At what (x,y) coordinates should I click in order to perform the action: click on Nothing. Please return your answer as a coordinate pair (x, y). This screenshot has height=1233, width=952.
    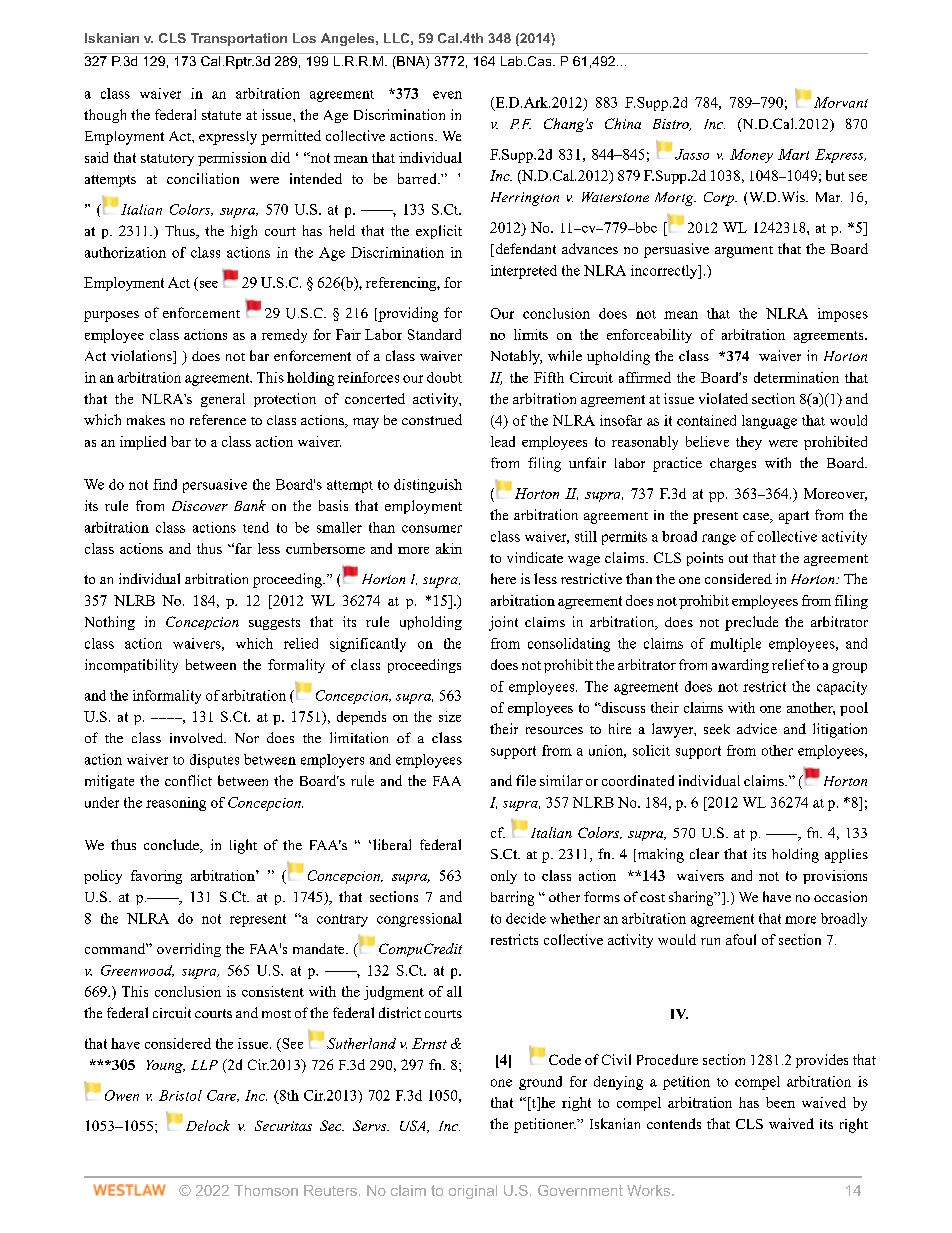
    Looking at the image, I should click on (110, 623).
